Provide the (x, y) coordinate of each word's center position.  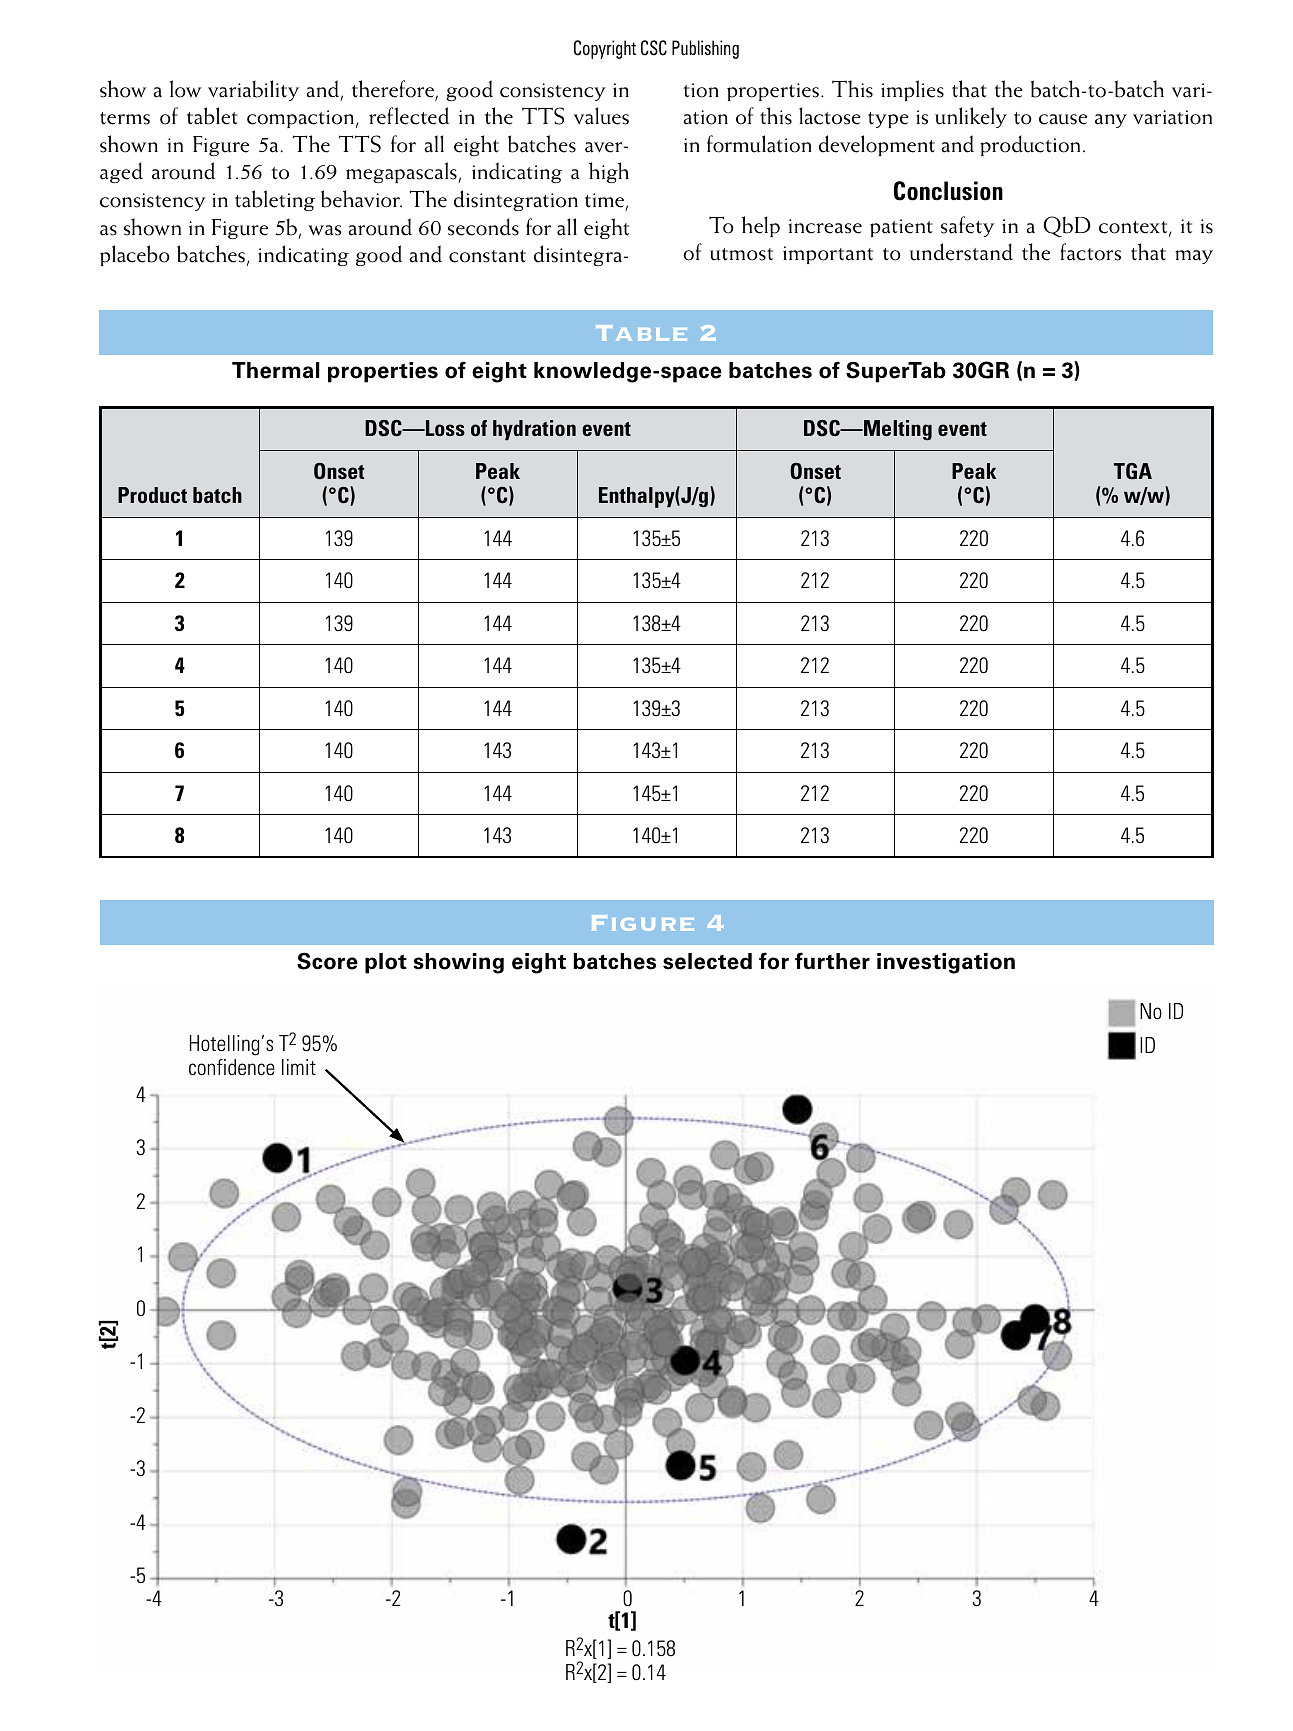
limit (299, 1067)
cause (1063, 119)
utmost (741, 254)
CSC (654, 48)
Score (327, 961)
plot (386, 963)
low (185, 89)
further (832, 961)
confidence (232, 1067)
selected (707, 961)
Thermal (276, 370)
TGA (1133, 471)
